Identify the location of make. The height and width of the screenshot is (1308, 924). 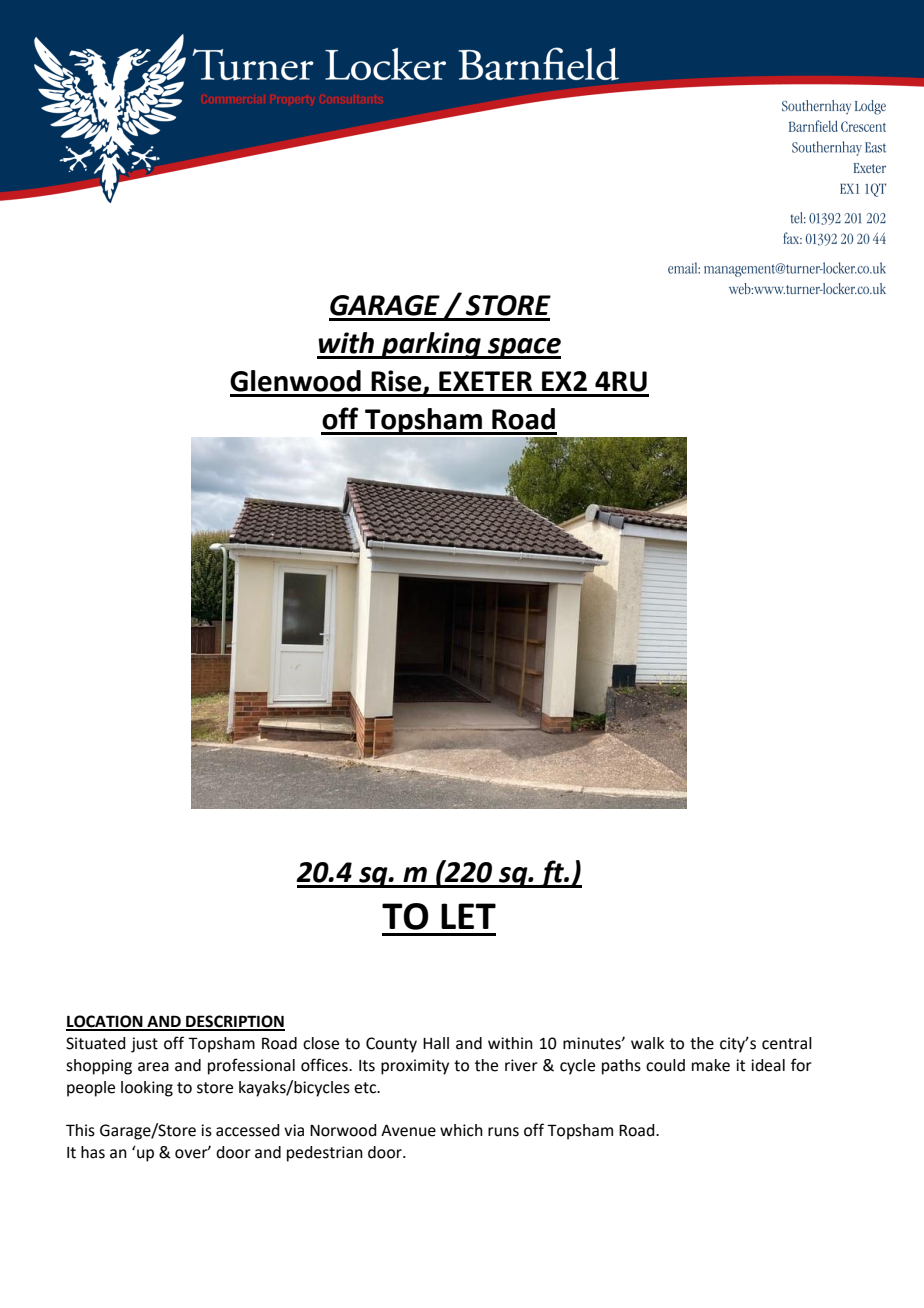
(711, 1065).
